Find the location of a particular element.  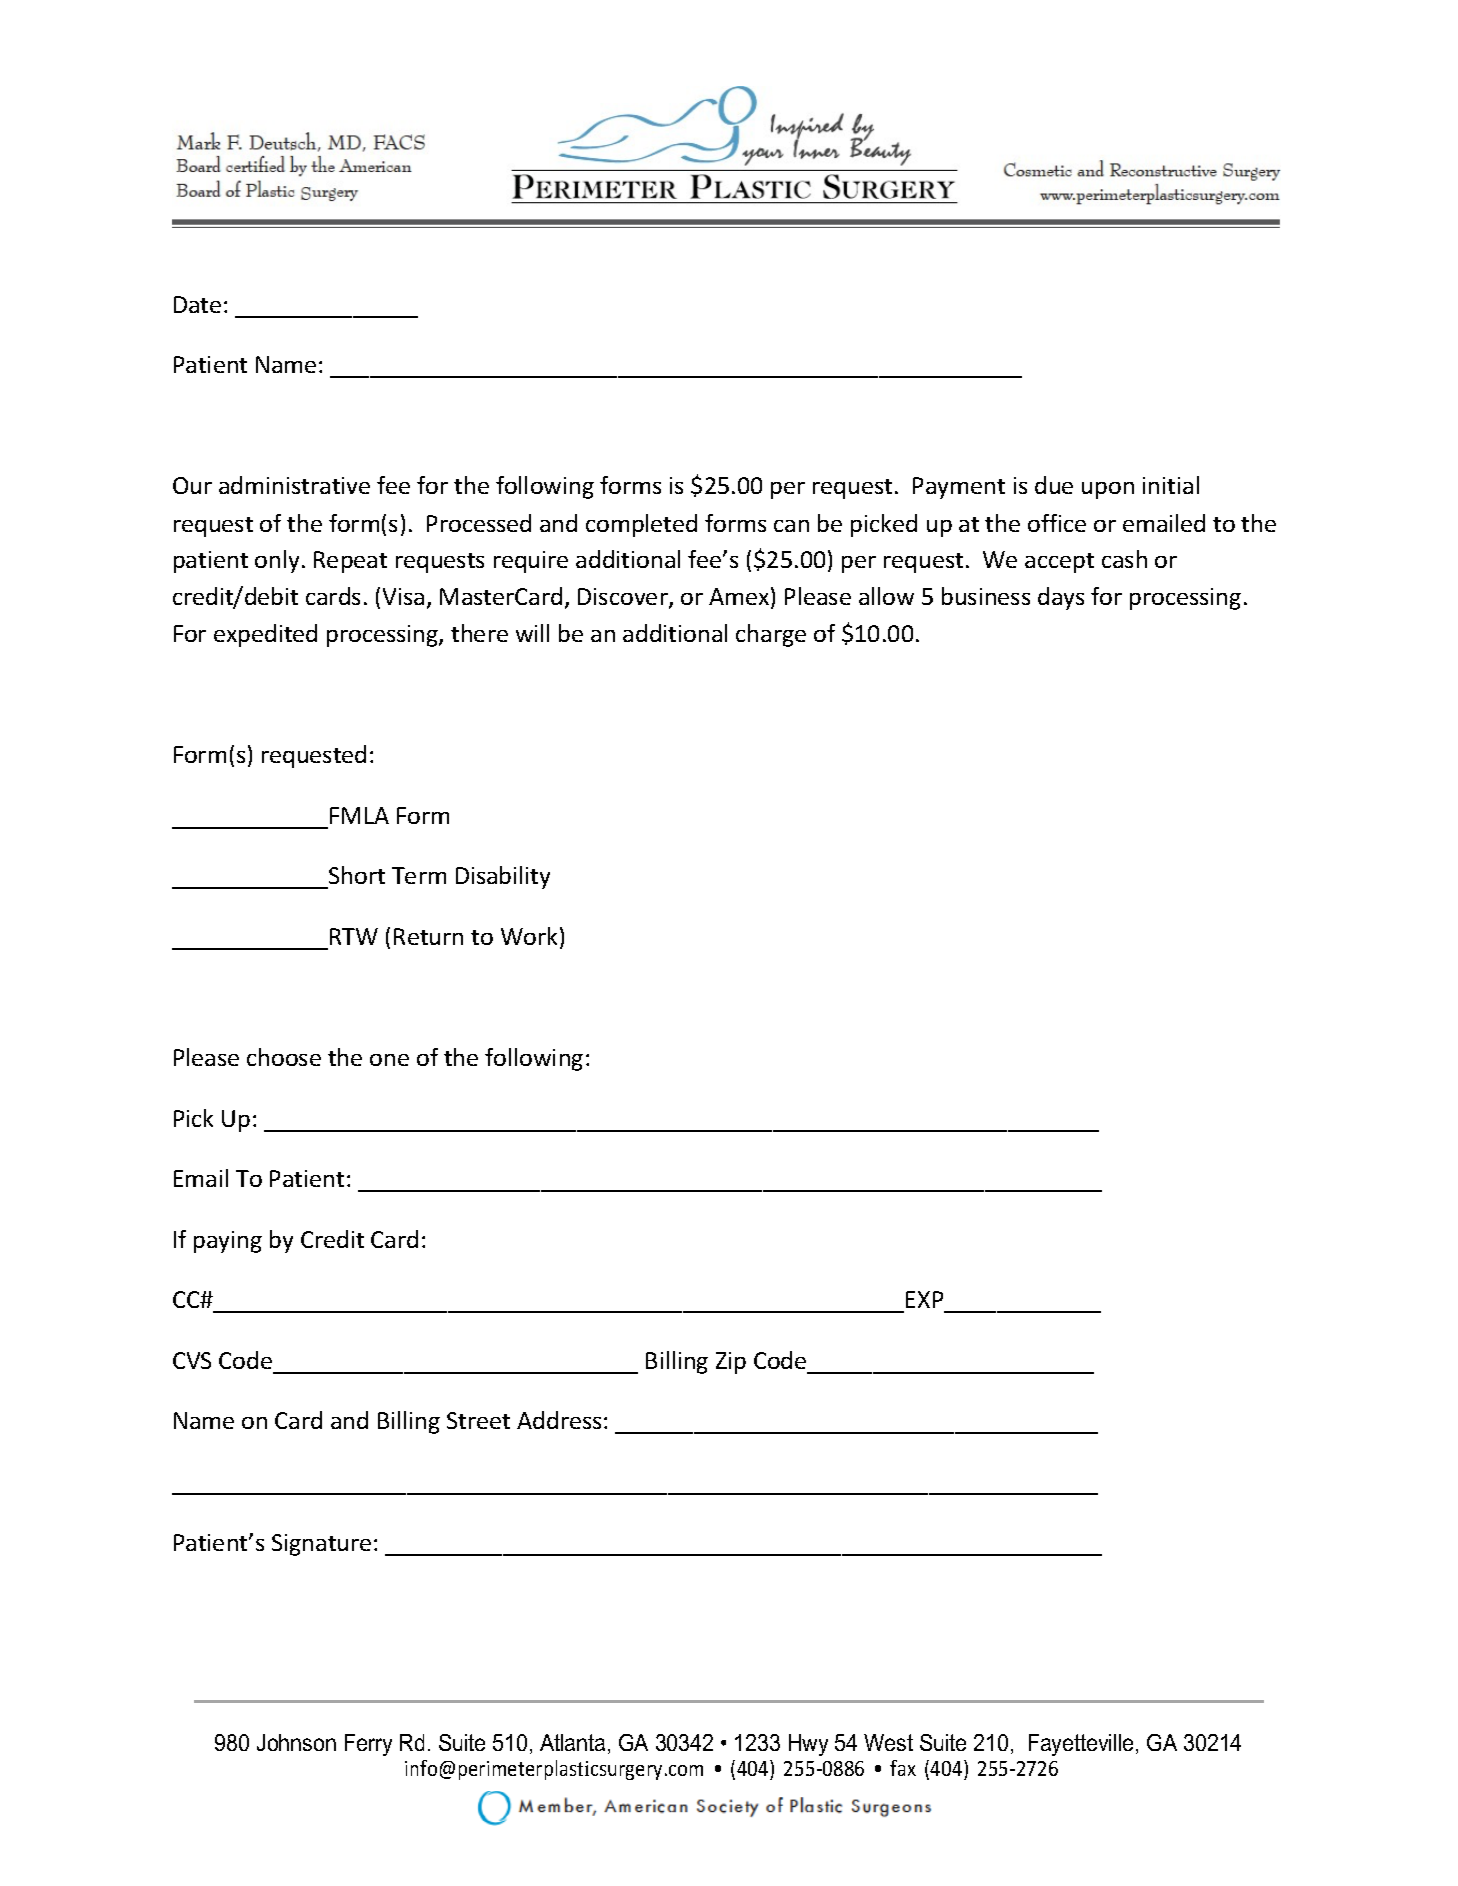

Work is located at coordinates (529, 936).
